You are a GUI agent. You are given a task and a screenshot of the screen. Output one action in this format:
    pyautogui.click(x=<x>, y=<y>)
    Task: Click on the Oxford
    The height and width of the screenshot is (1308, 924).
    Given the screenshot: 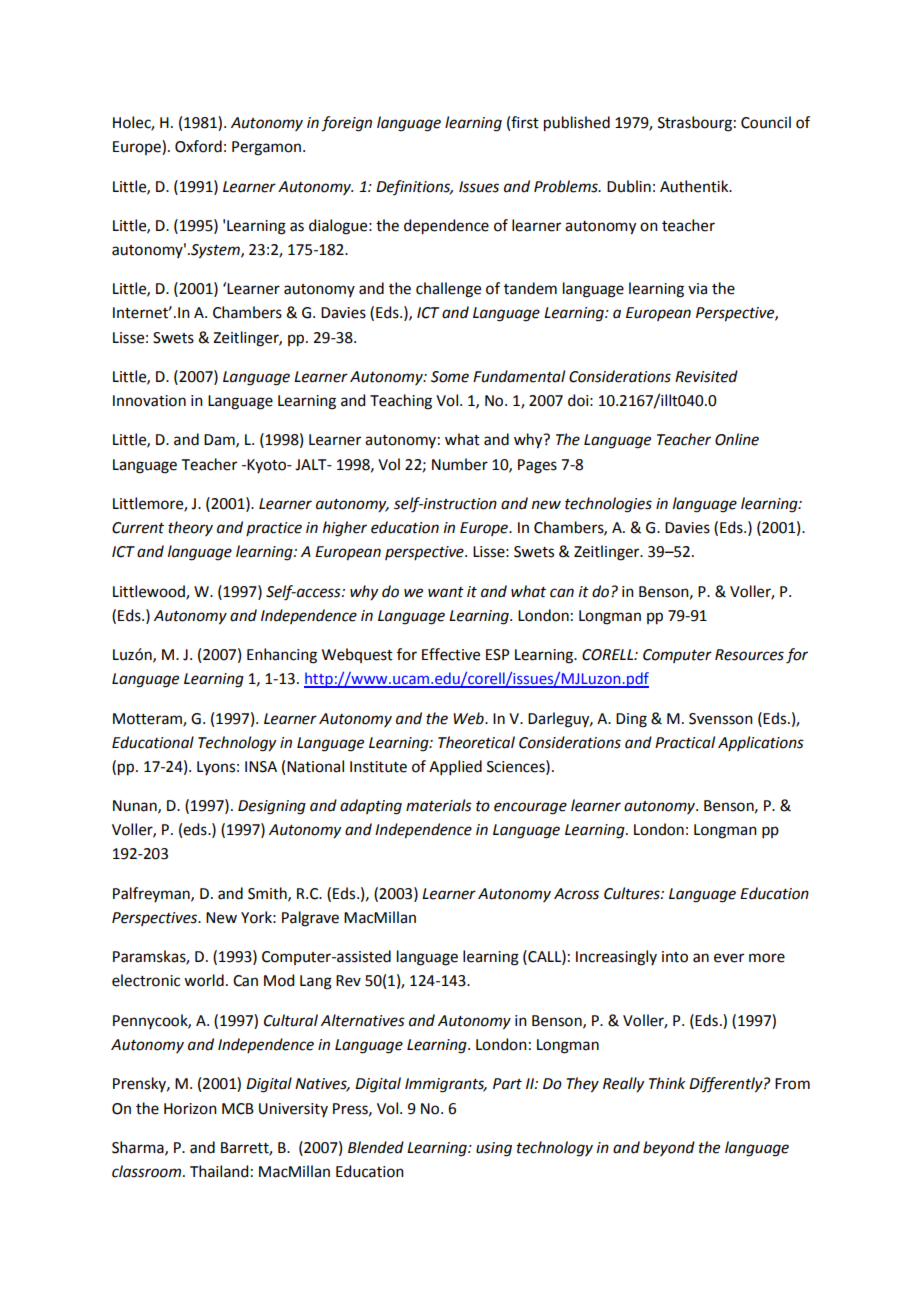 What is the action you would take?
    pyautogui.click(x=198, y=146)
